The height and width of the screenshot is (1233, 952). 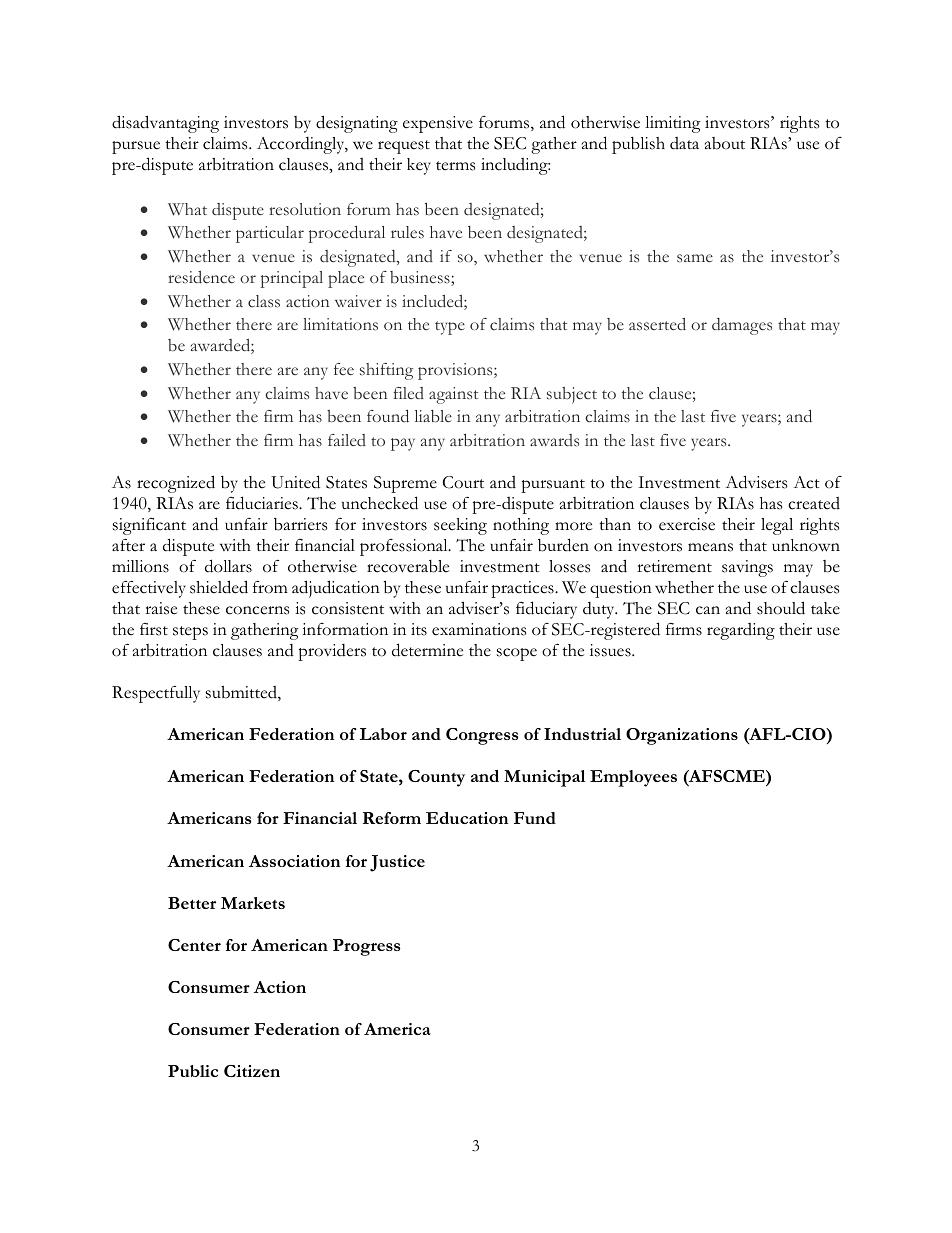 What do you see at coordinates (781, 608) in the screenshot?
I see `should` at bounding box center [781, 608].
